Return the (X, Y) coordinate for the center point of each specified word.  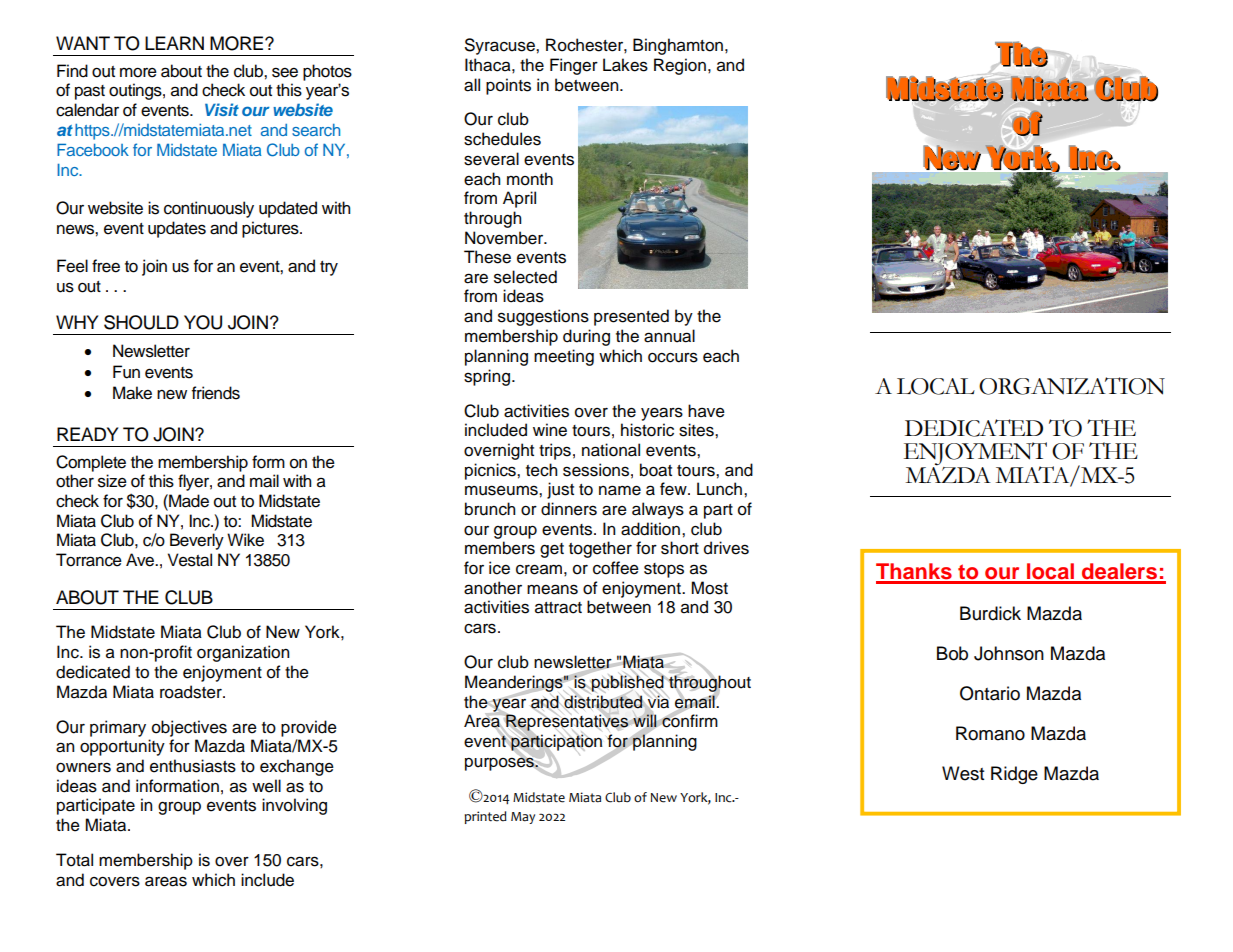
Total (74, 860)
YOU (203, 322)
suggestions (543, 317)
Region (680, 66)
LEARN (174, 43)
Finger (574, 66)
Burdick (990, 613)
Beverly (197, 541)
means (552, 589)
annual (669, 336)
